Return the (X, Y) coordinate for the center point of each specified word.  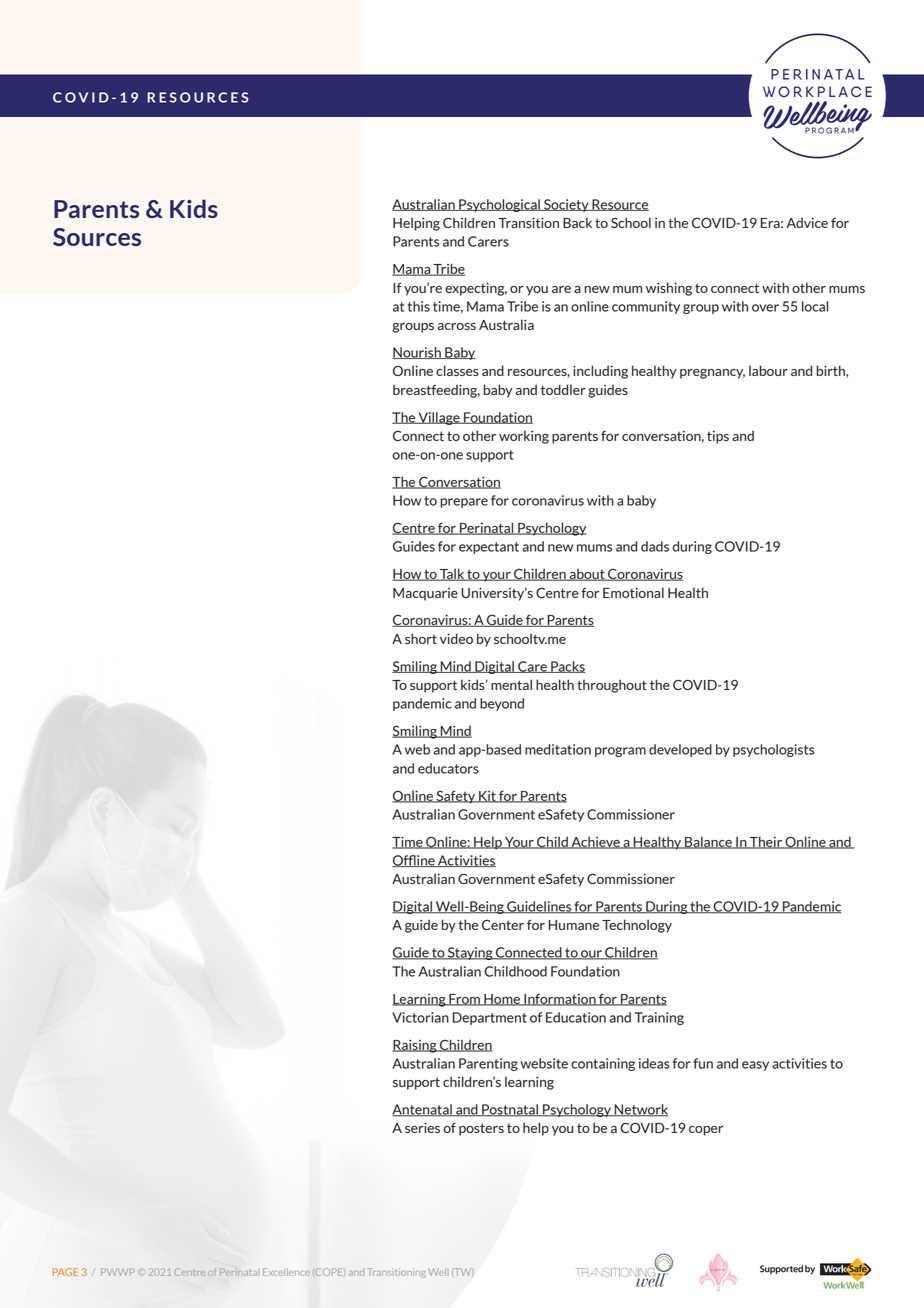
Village (439, 418)
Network (640, 1110)
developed (680, 750)
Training (659, 1018)
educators (448, 768)
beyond (502, 704)
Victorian (420, 1017)
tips (718, 437)
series (422, 1128)
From (464, 1000)
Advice (807, 222)
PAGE (65, 1272)
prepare (464, 503)
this (419, 306)
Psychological (499, 205)
